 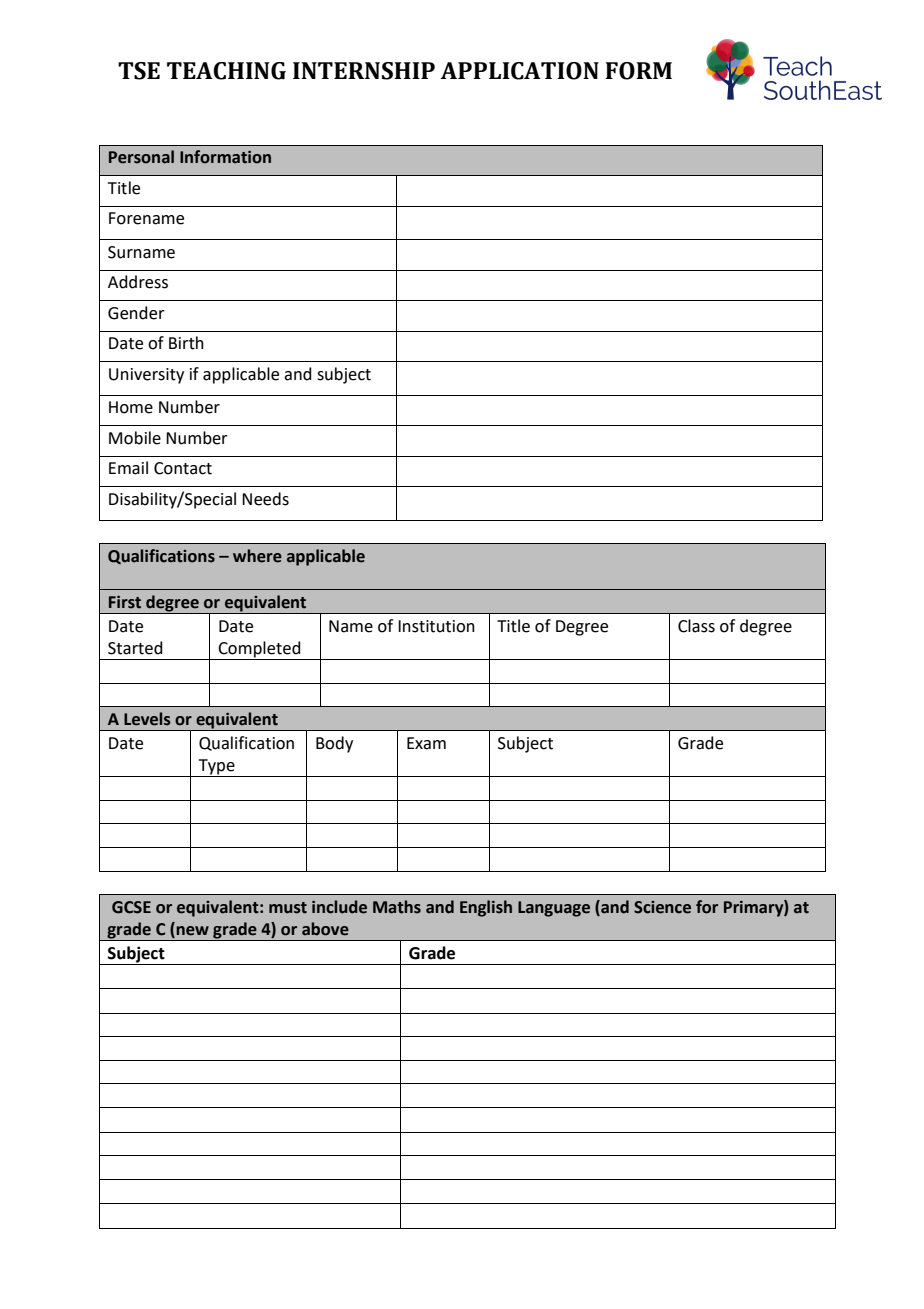 I want to click on INTERNSHIP, so click(x=364, y=71).
